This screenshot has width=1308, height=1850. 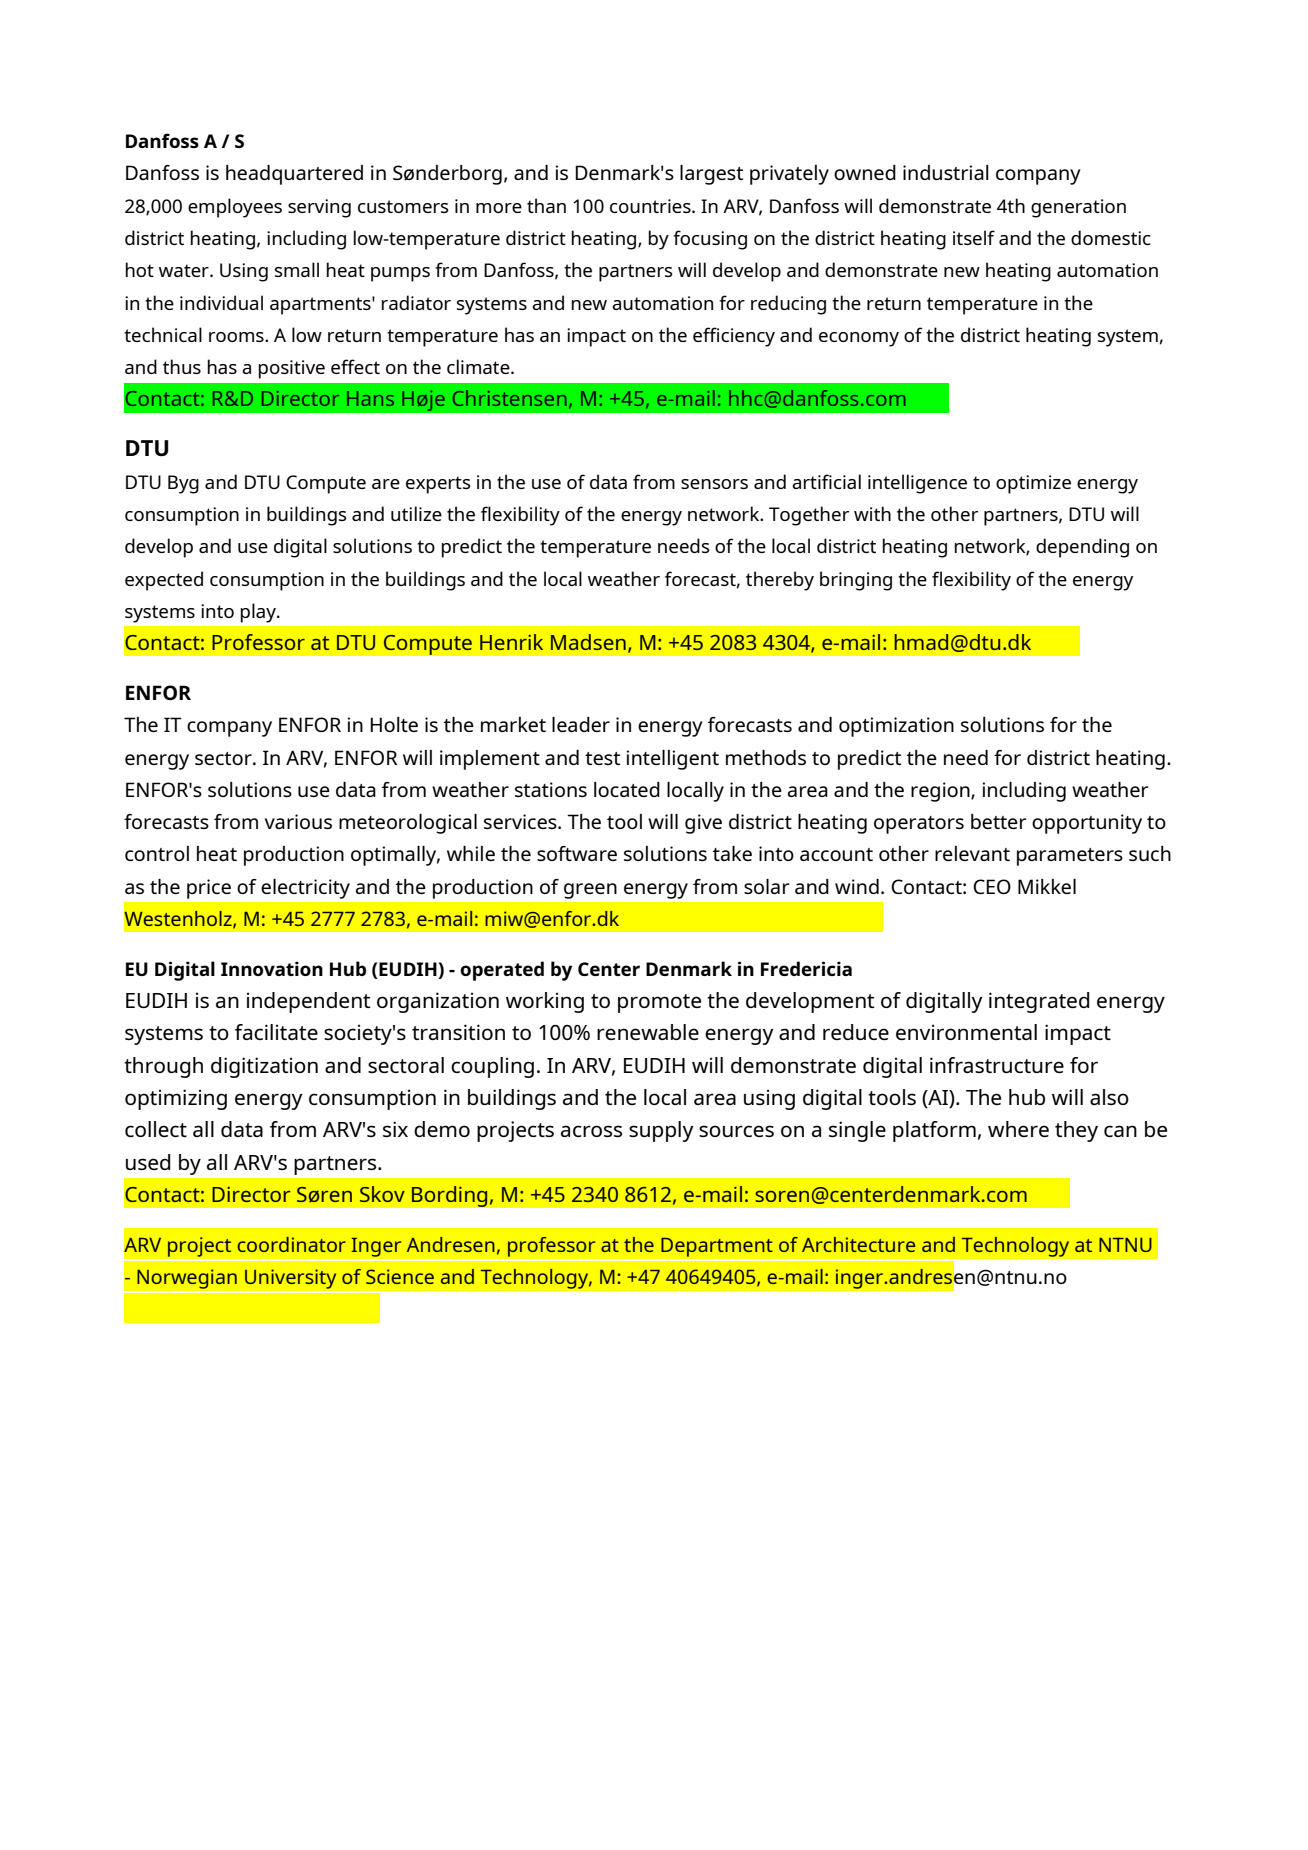 What do you see at coordinates (164, 581) in the screenshot?
I see `expected` at bounding box center [164, 581].
